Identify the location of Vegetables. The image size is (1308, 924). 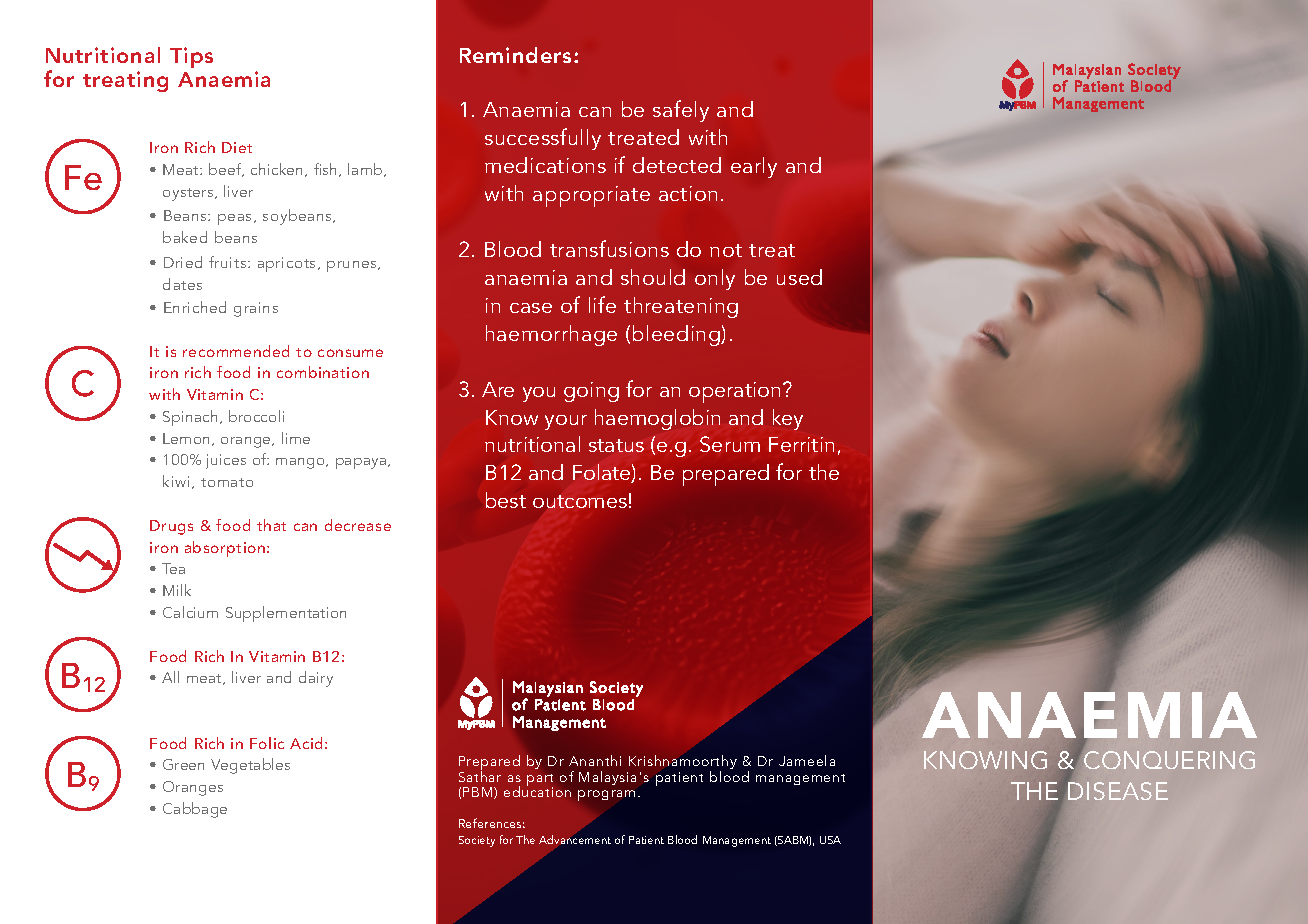
(250, 766).
